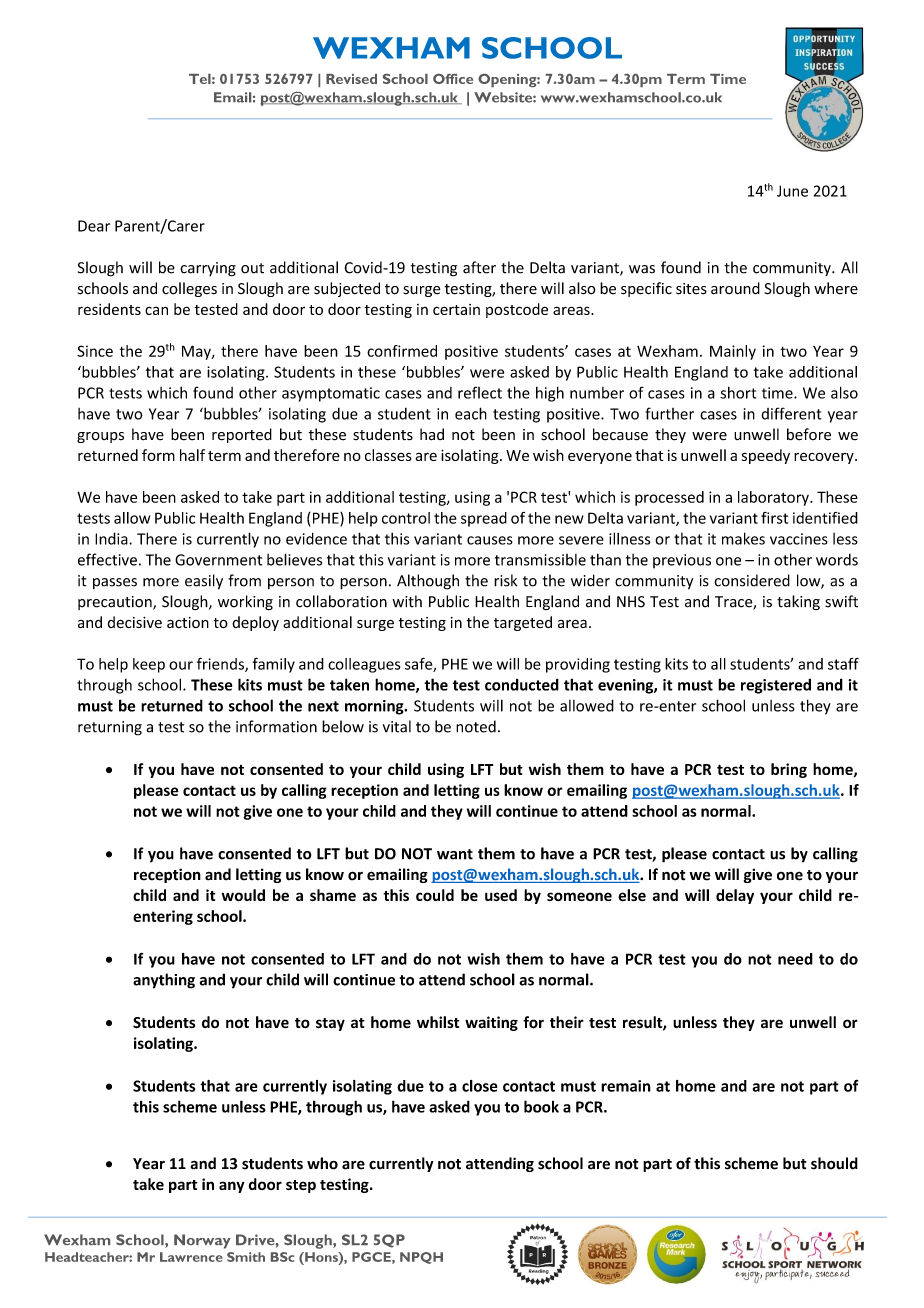  I want to click on would, so click(243, 895).
